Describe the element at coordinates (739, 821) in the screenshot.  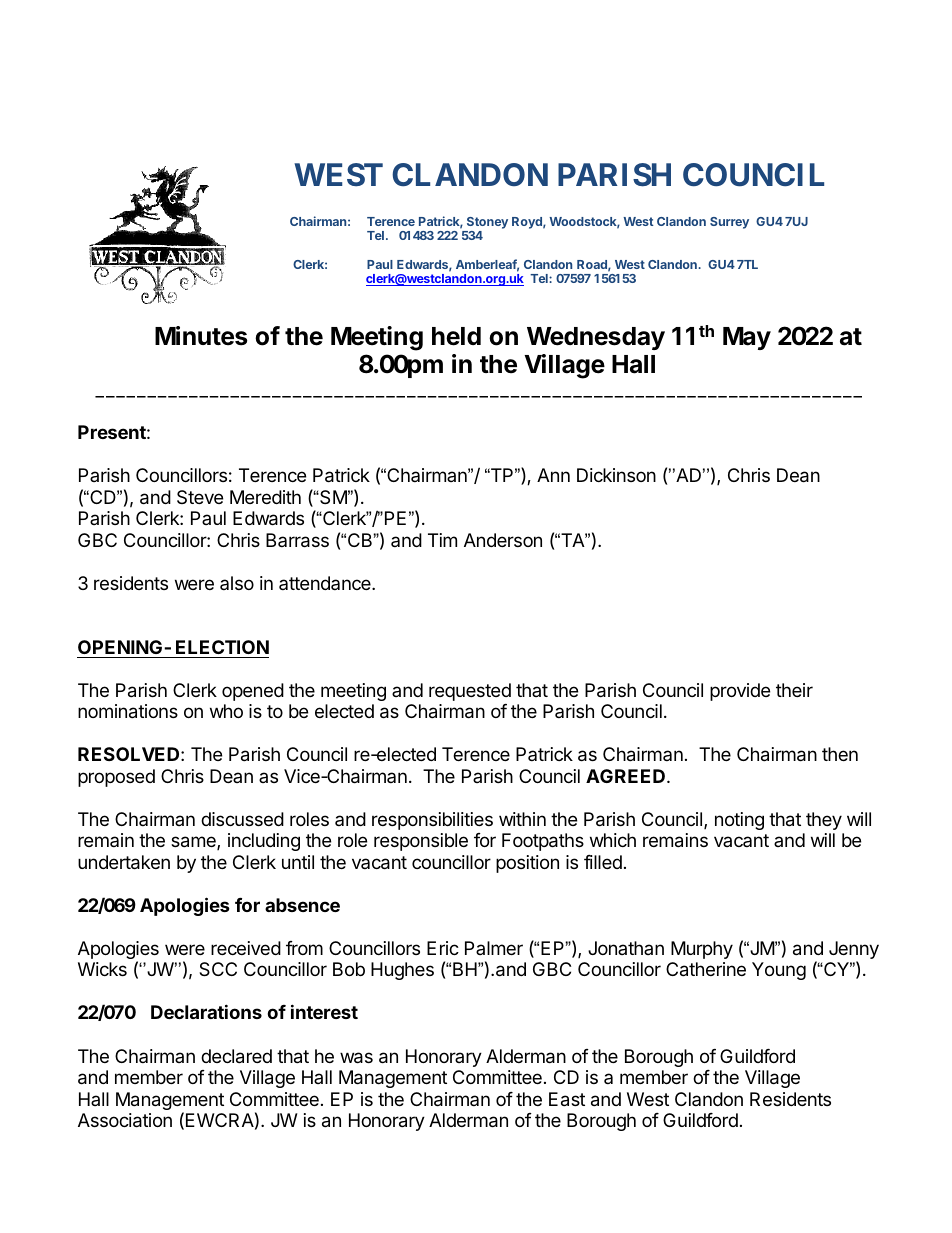
I see `noting` at that location.
